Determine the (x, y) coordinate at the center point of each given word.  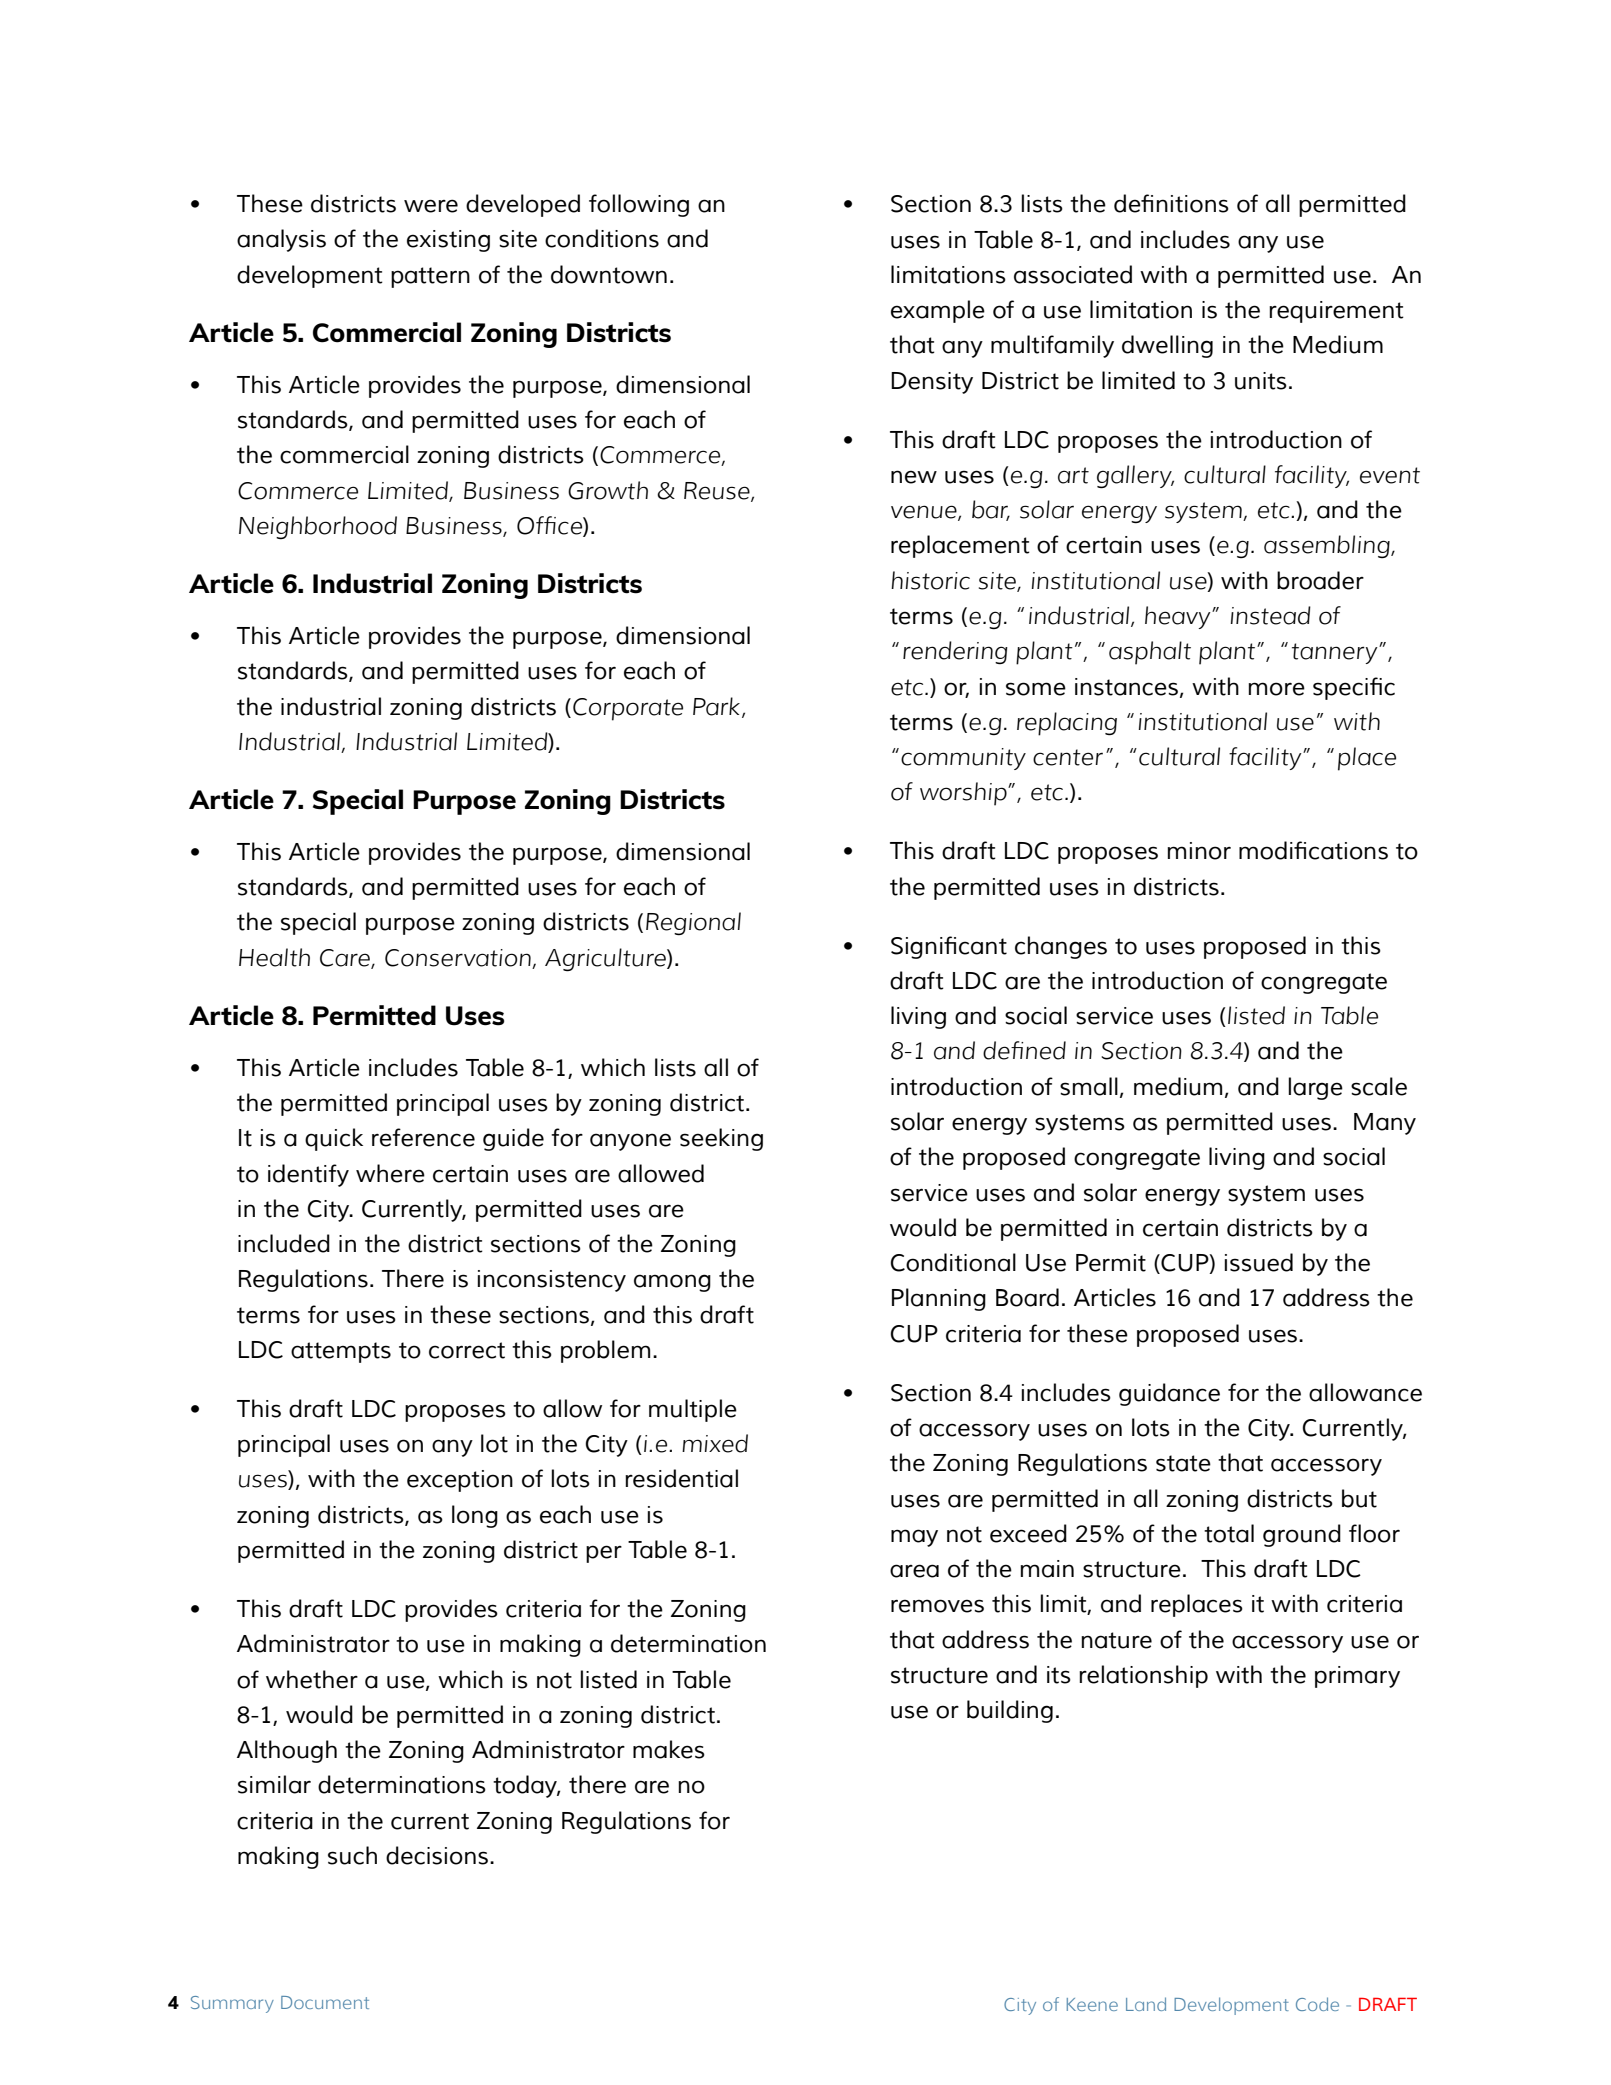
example (938, 311)
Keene (1092, 2004)
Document (325, 2002)
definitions (1171, 203)
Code (1317, 2004)
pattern (430, 277)
